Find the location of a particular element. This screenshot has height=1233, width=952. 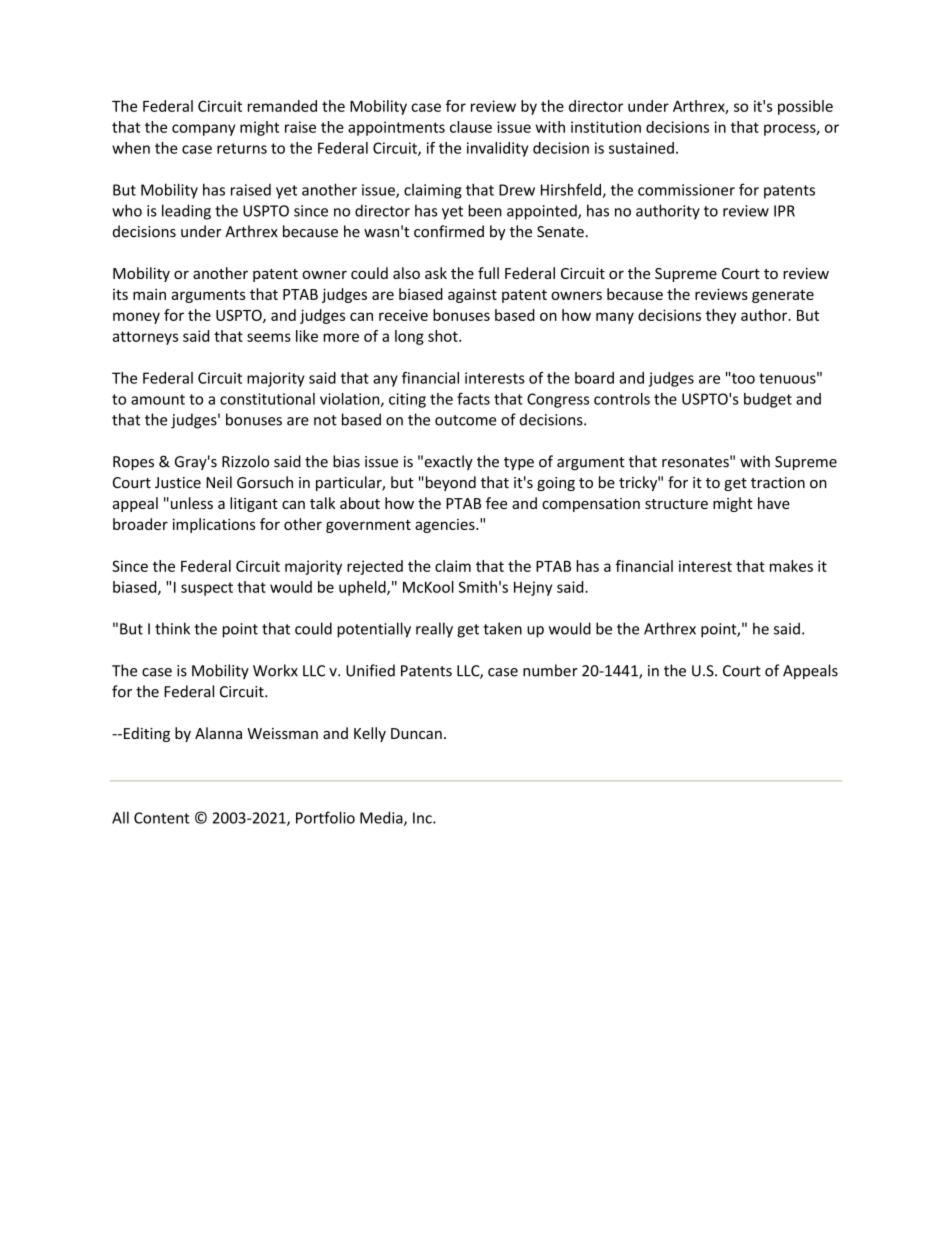

against is located at coordinates (472, 296).
